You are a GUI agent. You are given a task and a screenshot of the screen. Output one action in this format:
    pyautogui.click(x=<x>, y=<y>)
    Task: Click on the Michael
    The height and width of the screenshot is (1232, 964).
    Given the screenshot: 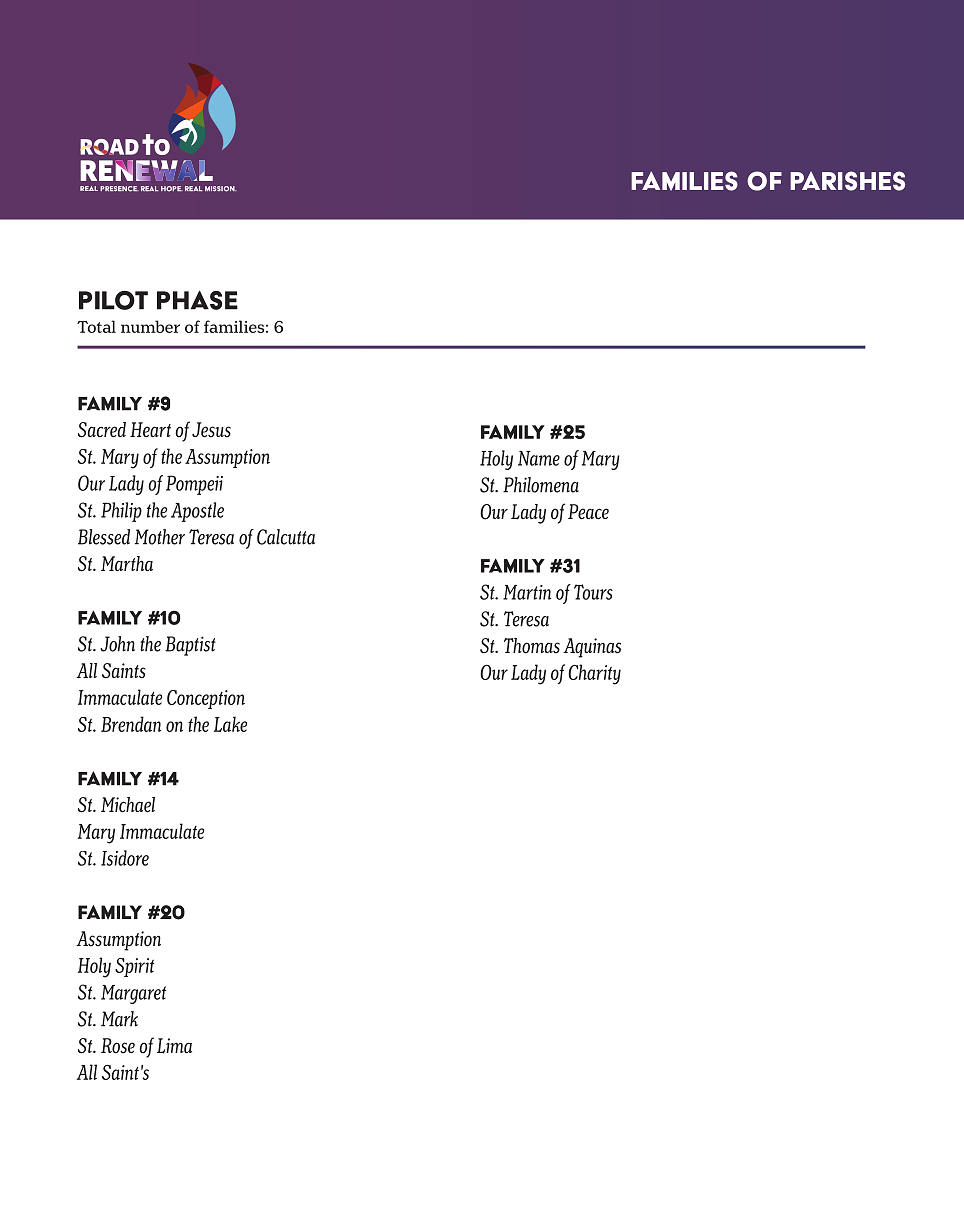 What is the action you would take?
    pyautogui.click(x=128, y=804)
